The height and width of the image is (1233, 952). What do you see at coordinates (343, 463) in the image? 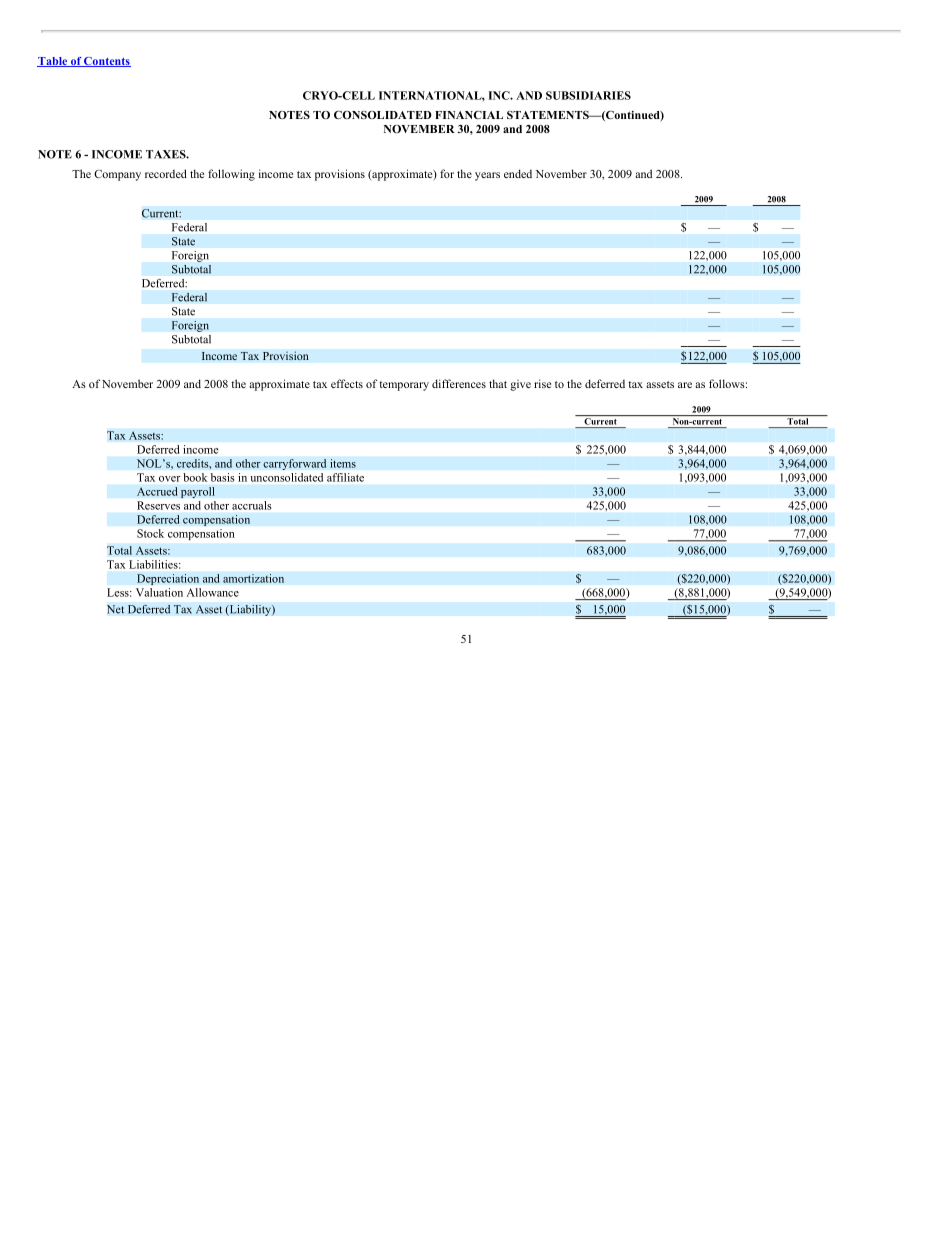
I see `items` at bounding box center [343, 463].
